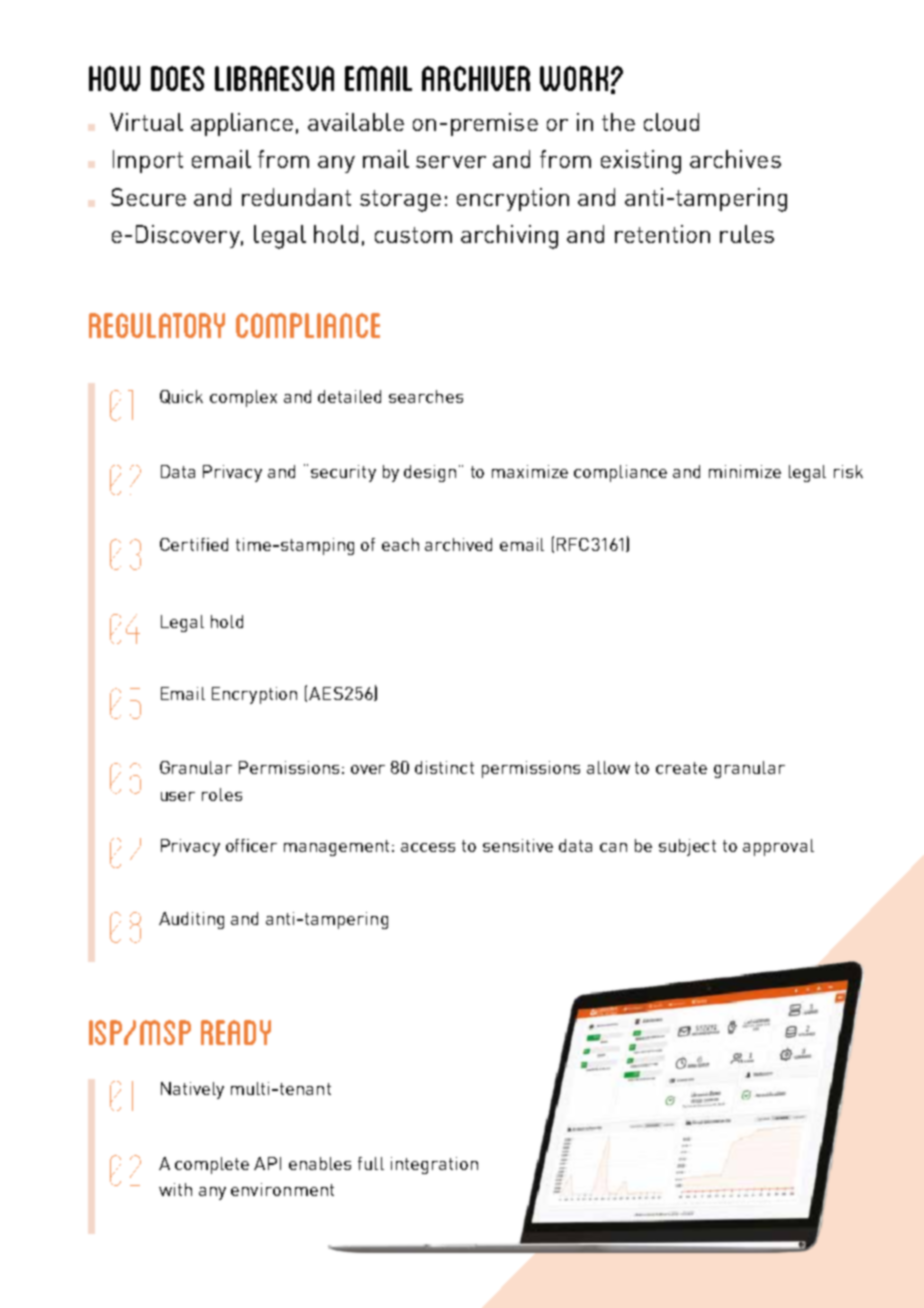 Image resolution: width=924 pixels, height=1308 pixels. I want to click on Auditing, so click(191, 920).
